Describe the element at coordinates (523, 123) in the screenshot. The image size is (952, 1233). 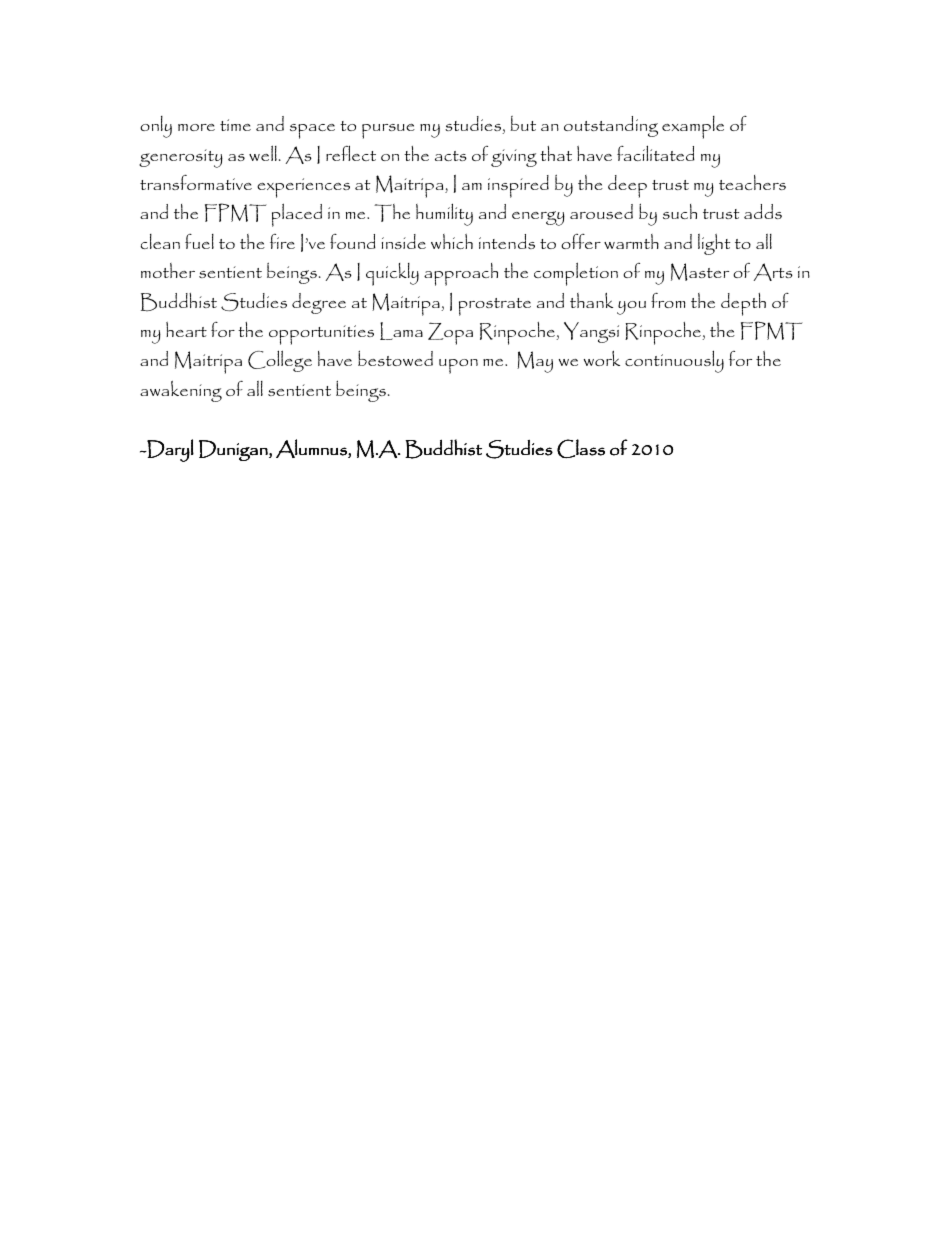
I see `but` at that location.
